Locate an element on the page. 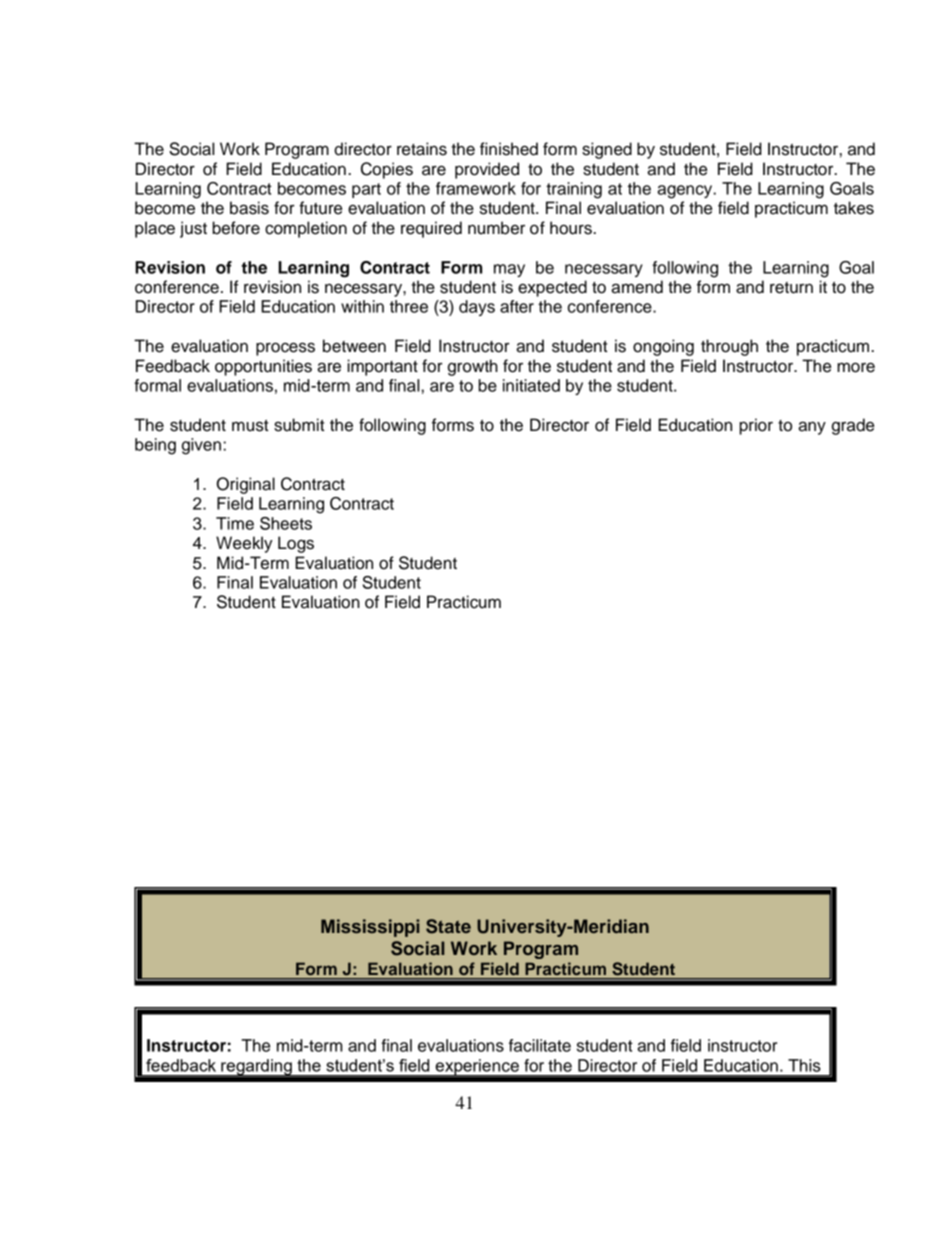 The image size is (952, 1233). Mississippi is located at coordinates (370, 928).
